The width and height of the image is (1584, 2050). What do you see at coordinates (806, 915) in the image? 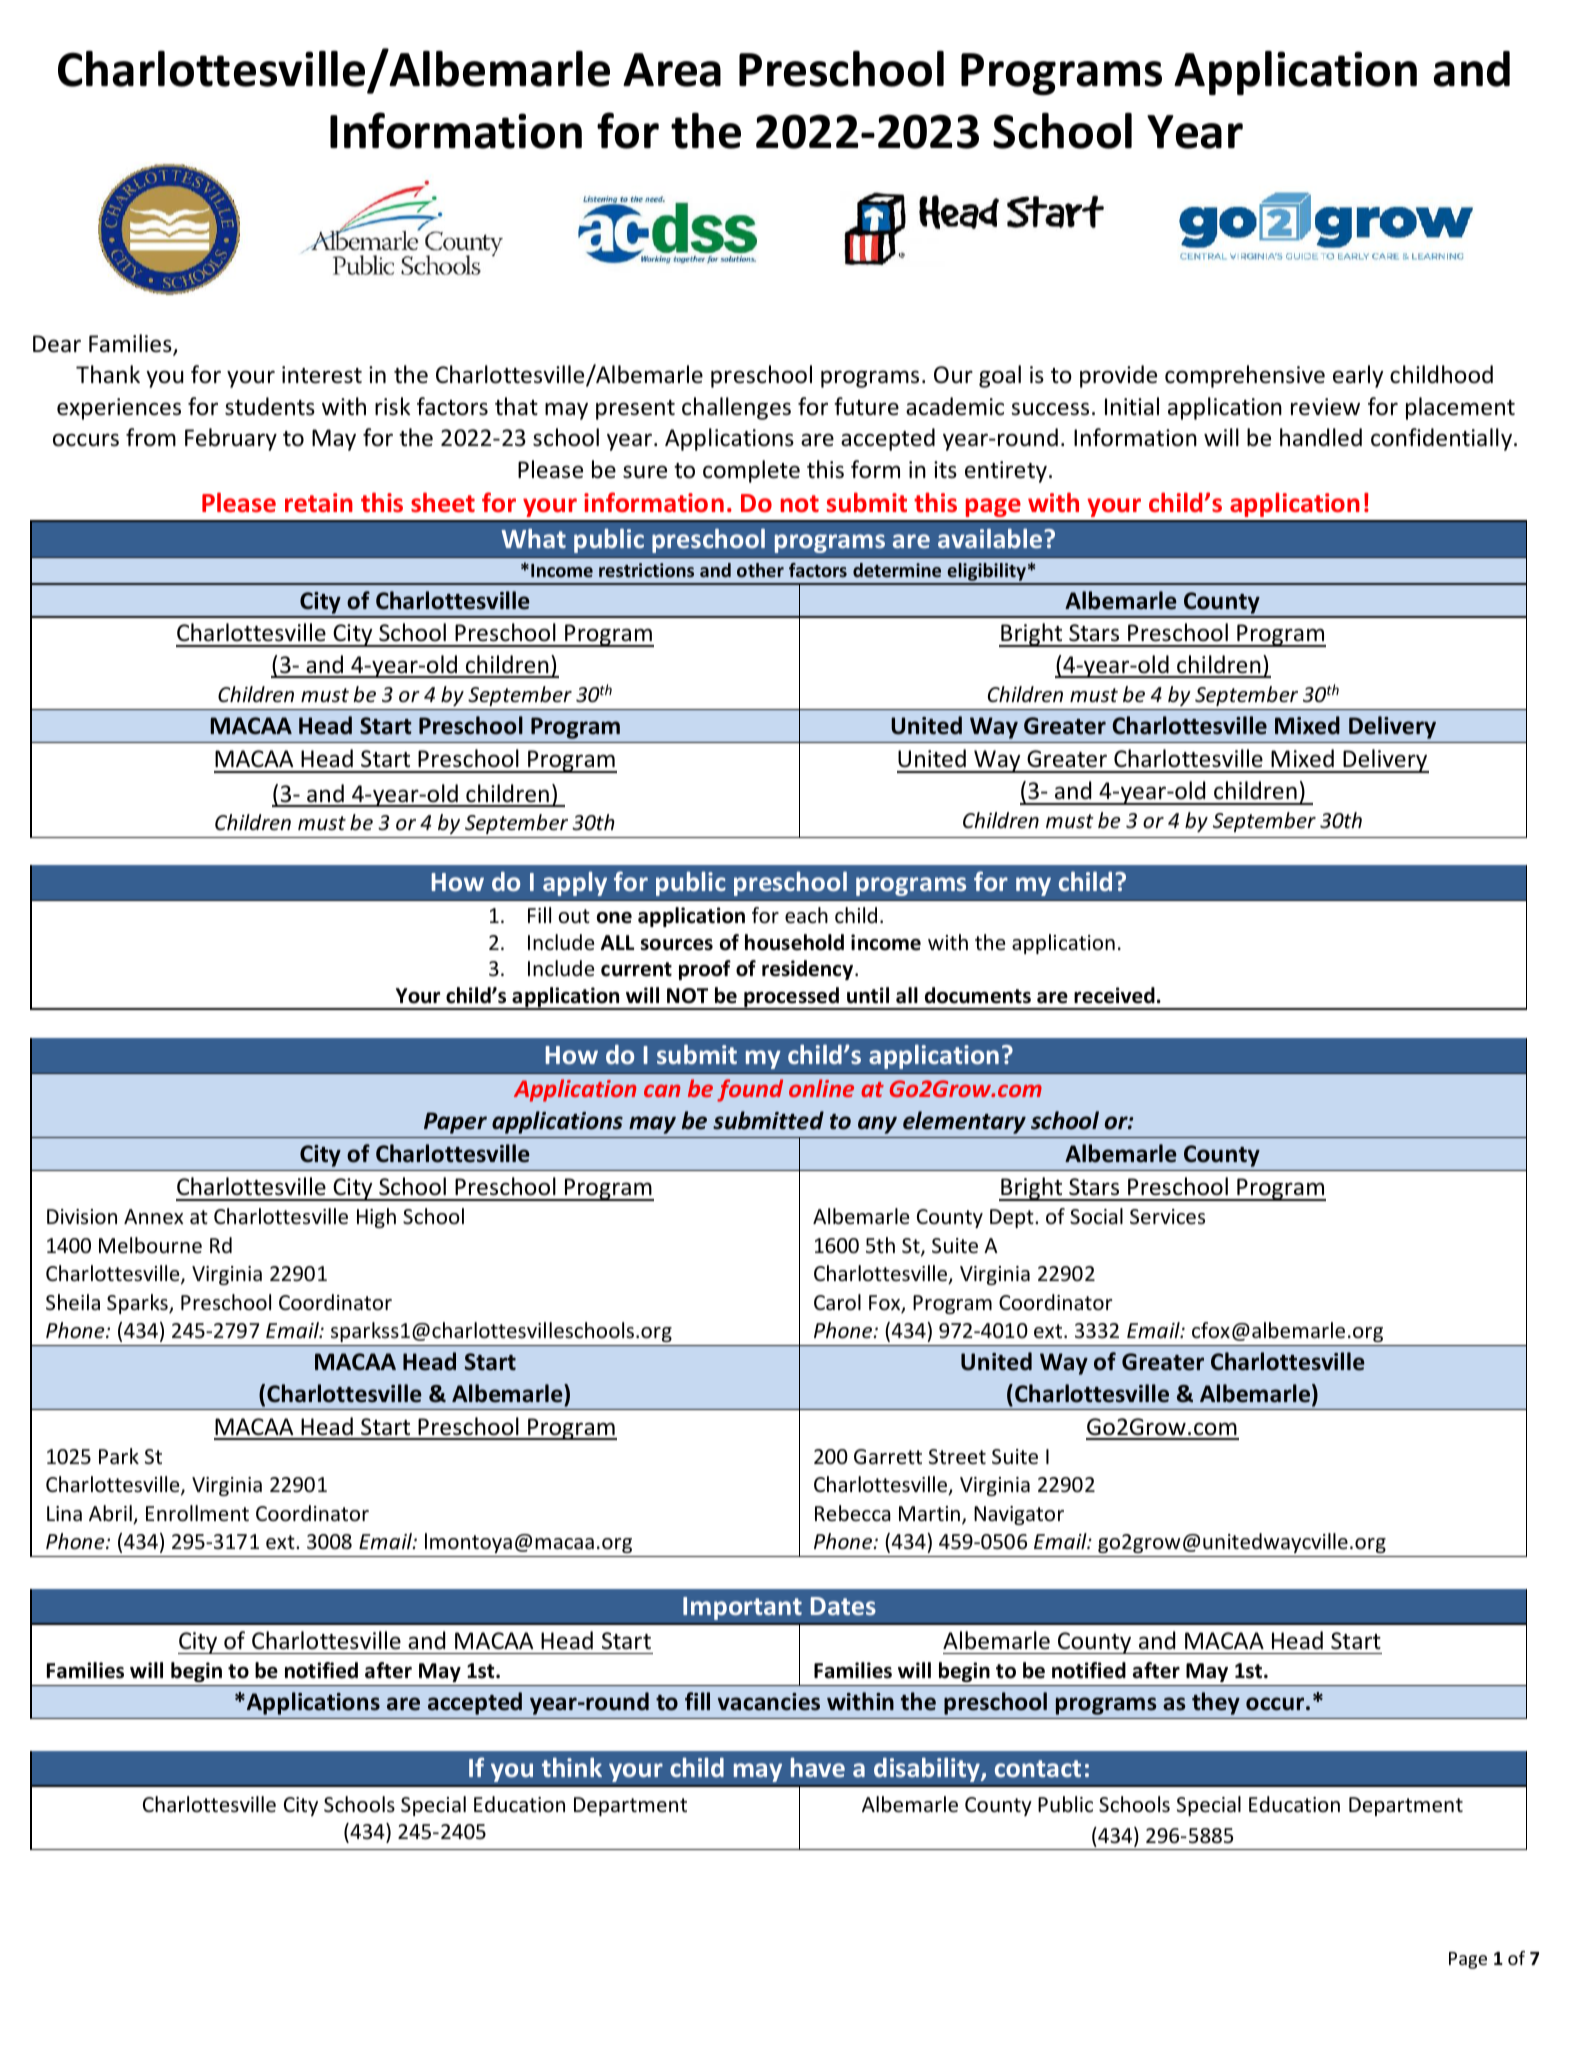
I see `each` at bounding box center [806, 915].
